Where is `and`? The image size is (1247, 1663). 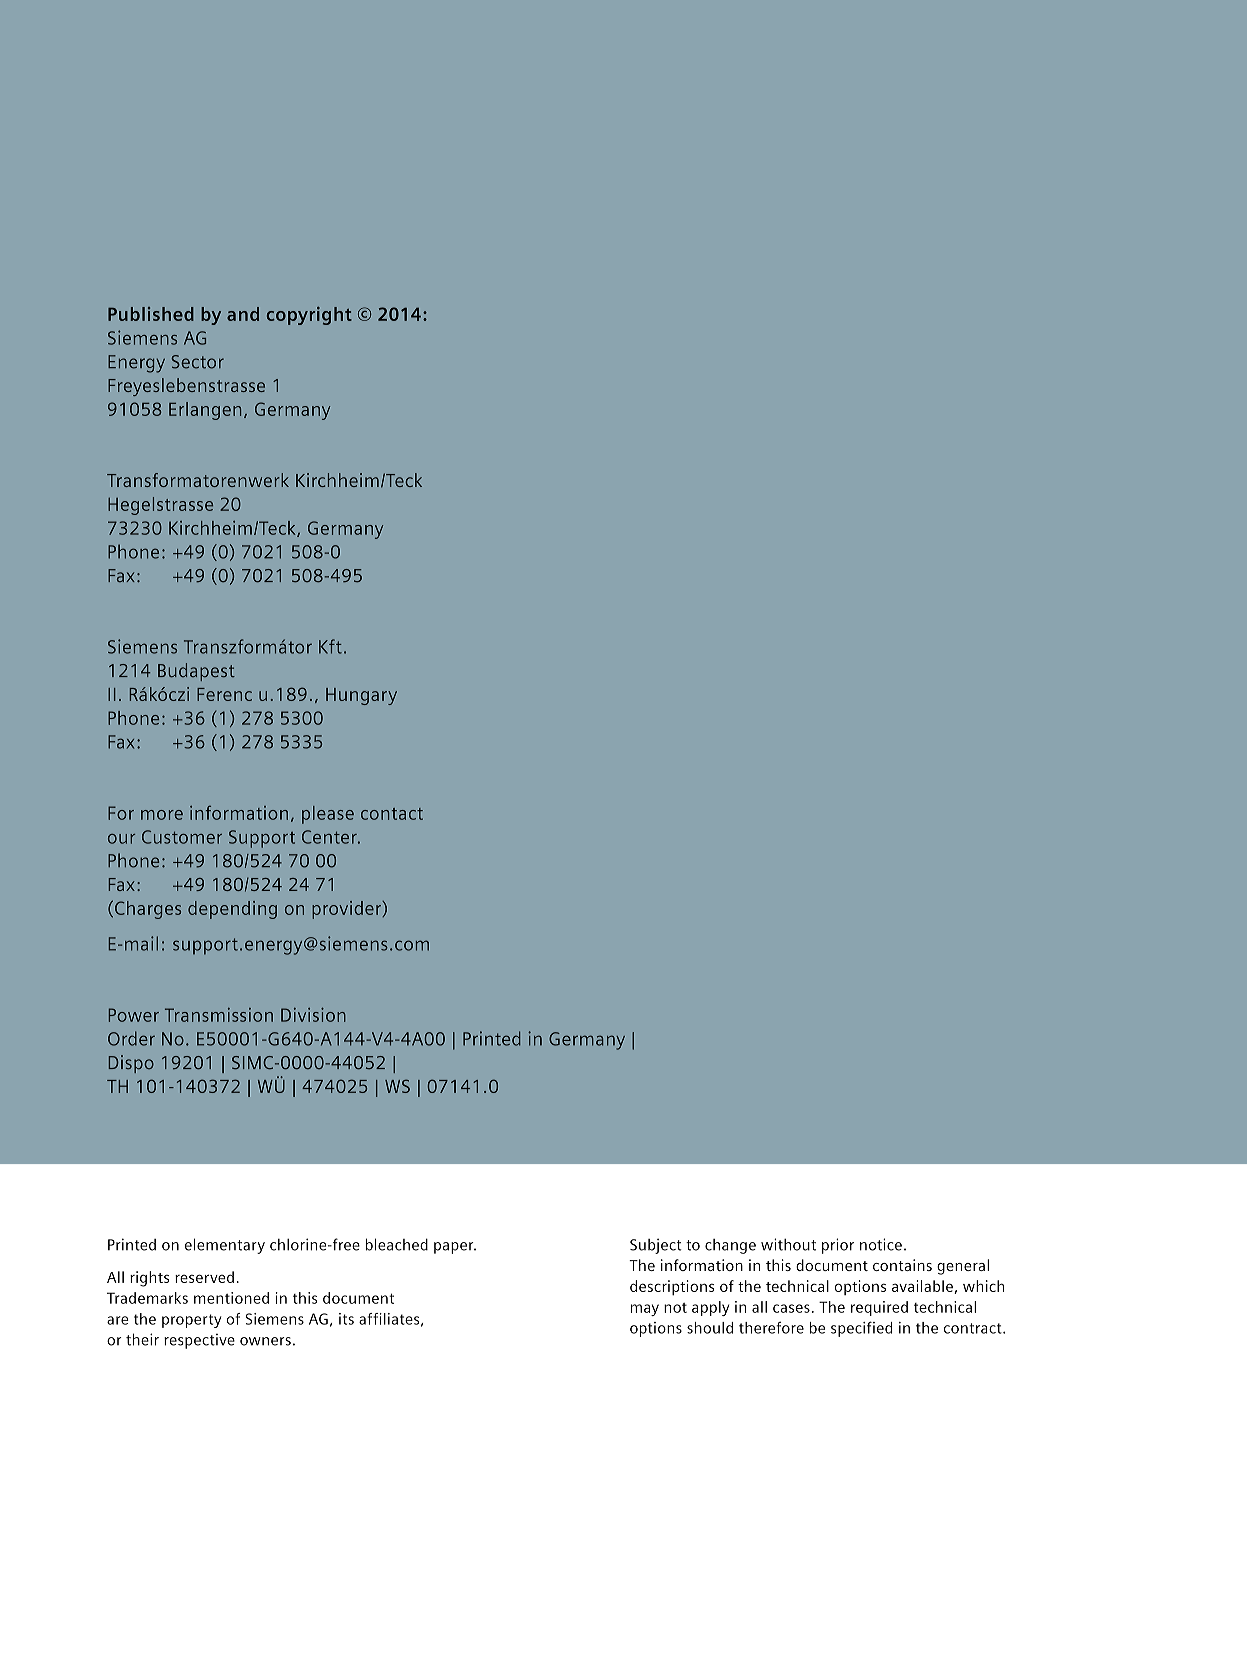 and is located at coordinates (243, 314).
